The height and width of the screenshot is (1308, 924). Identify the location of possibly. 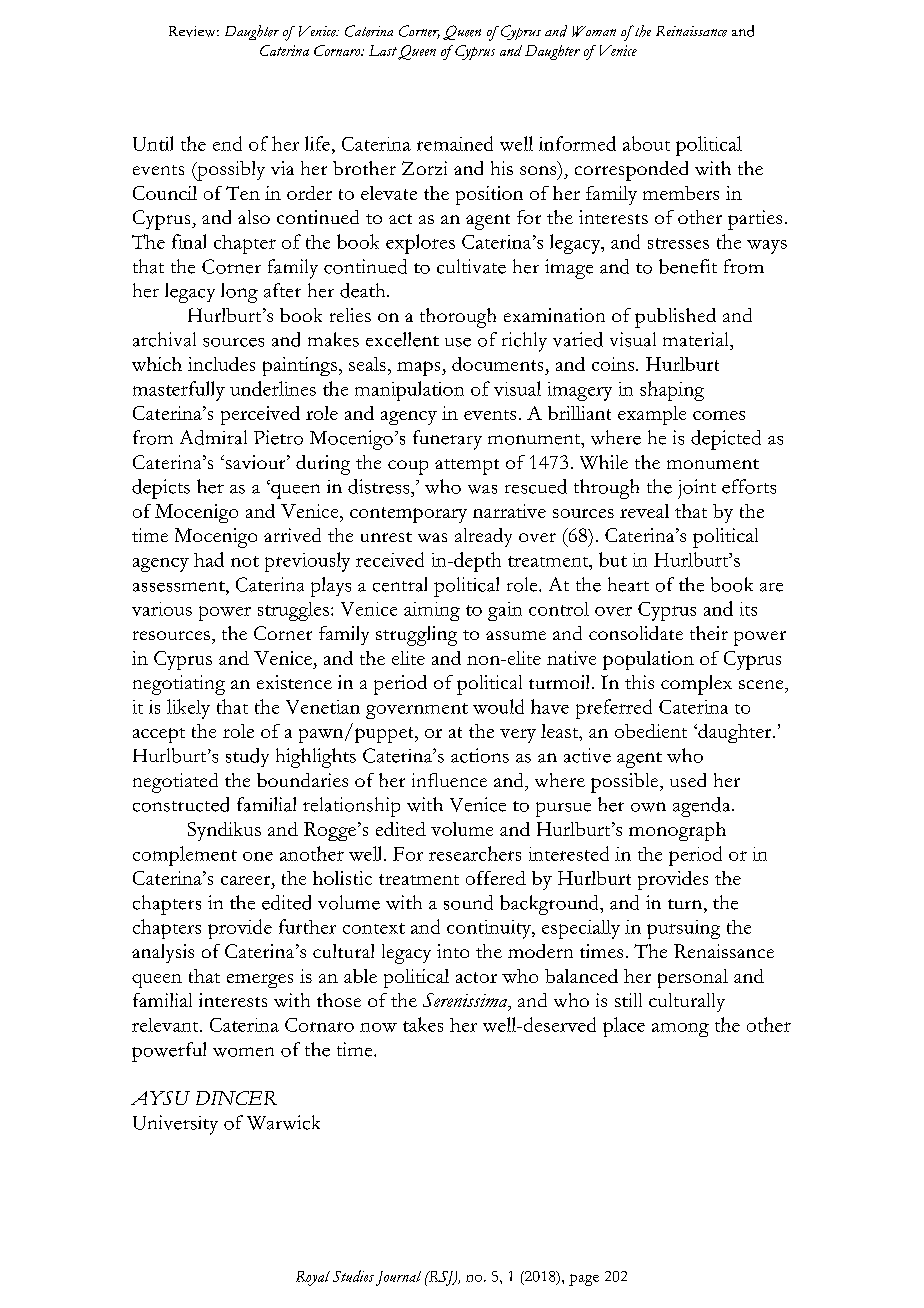
(230, 171).
